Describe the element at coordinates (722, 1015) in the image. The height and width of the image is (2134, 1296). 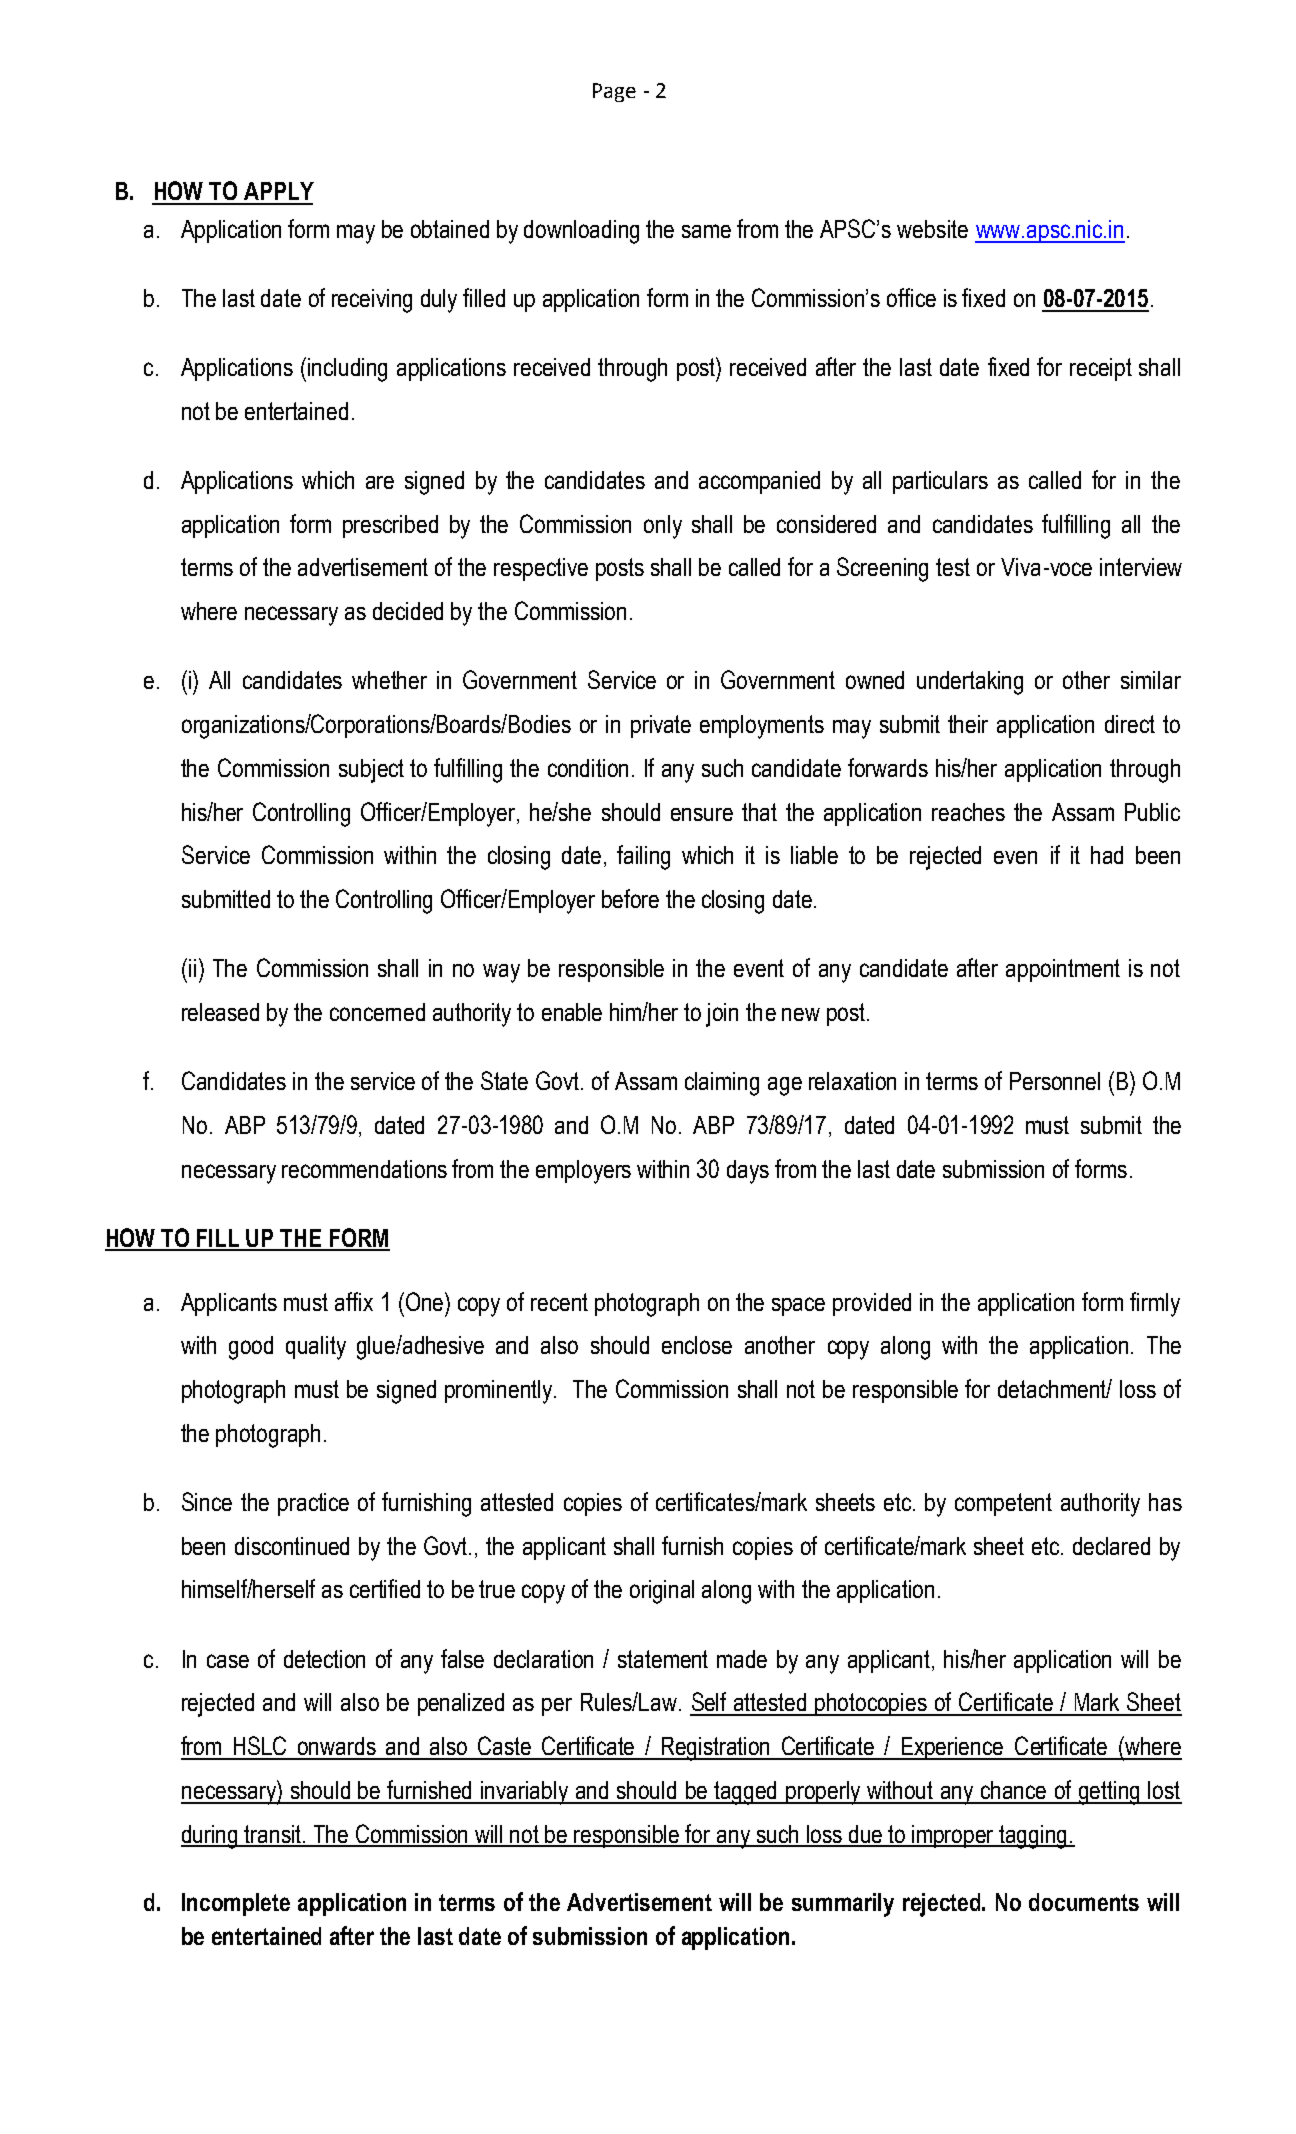
I see `join` at that location.
